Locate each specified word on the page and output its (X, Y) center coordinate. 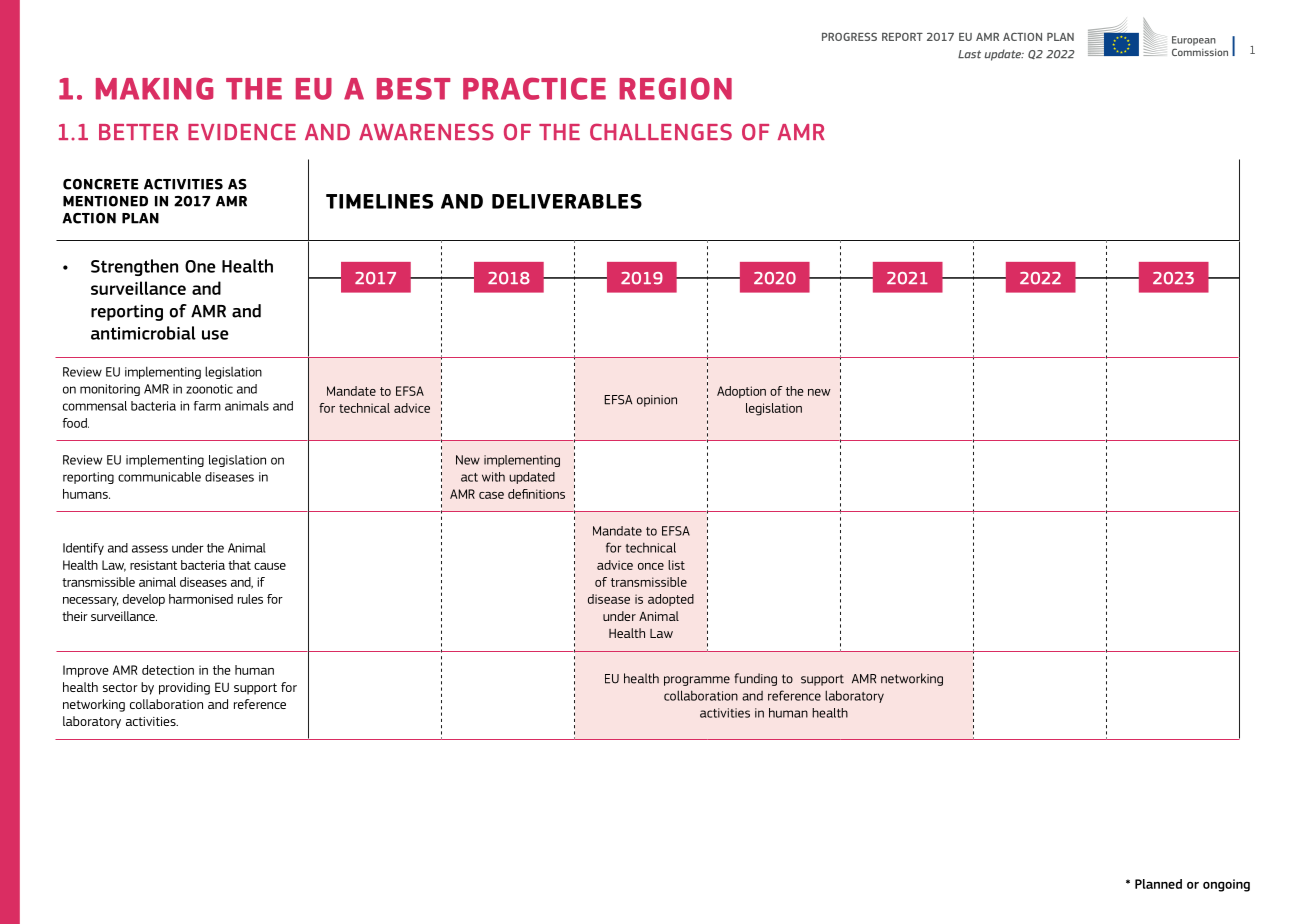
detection (168, 670)
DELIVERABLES (567, 201)
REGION (675, 88)
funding (755, 679)
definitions (536, 494)
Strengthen (134, 267)
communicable (159, 477)
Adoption (741, 392)
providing (184, 688)
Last (969, 54)
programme (697, 681)
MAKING (155, 88)
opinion (657, 401)
